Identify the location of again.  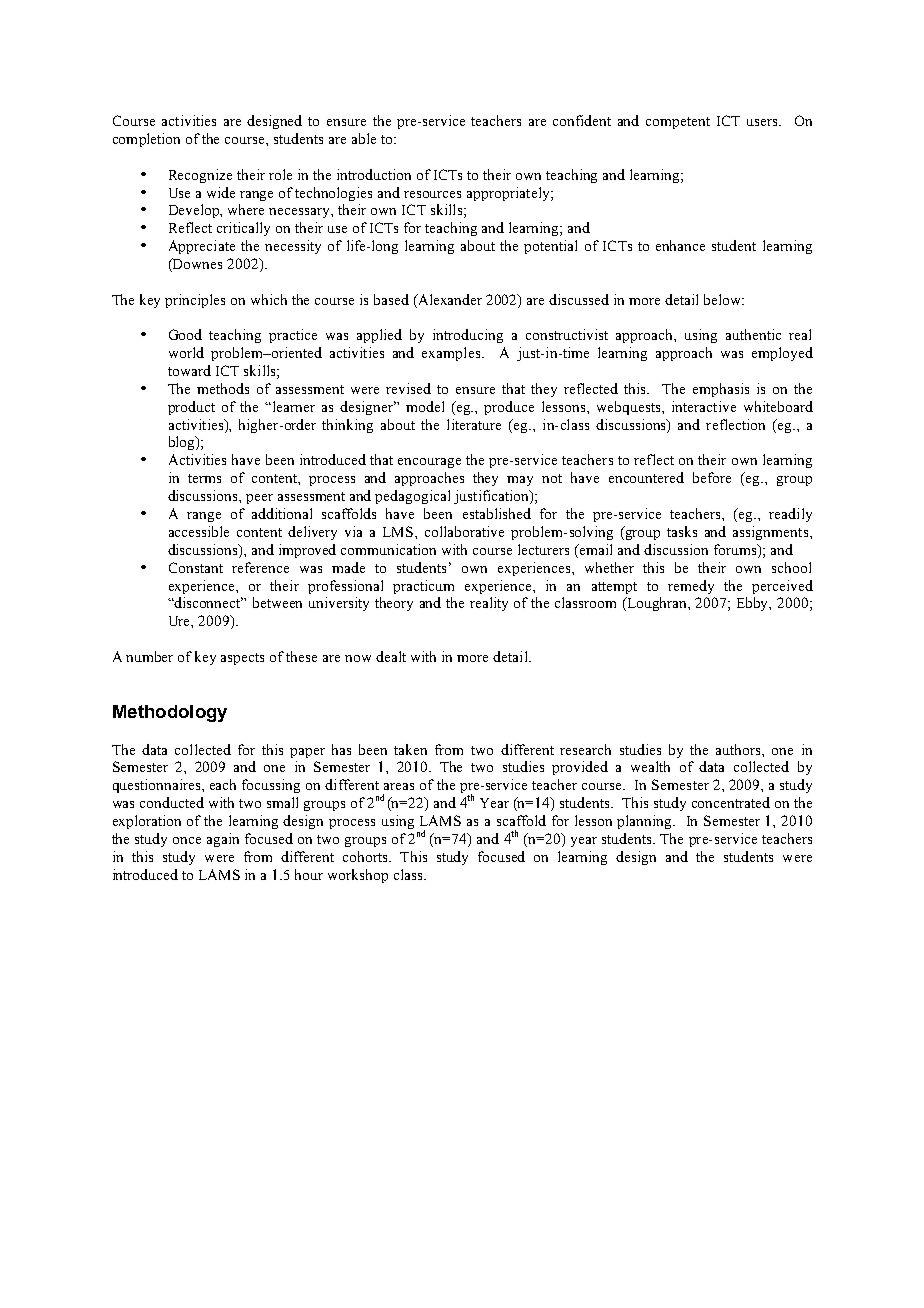
(223, 840).
